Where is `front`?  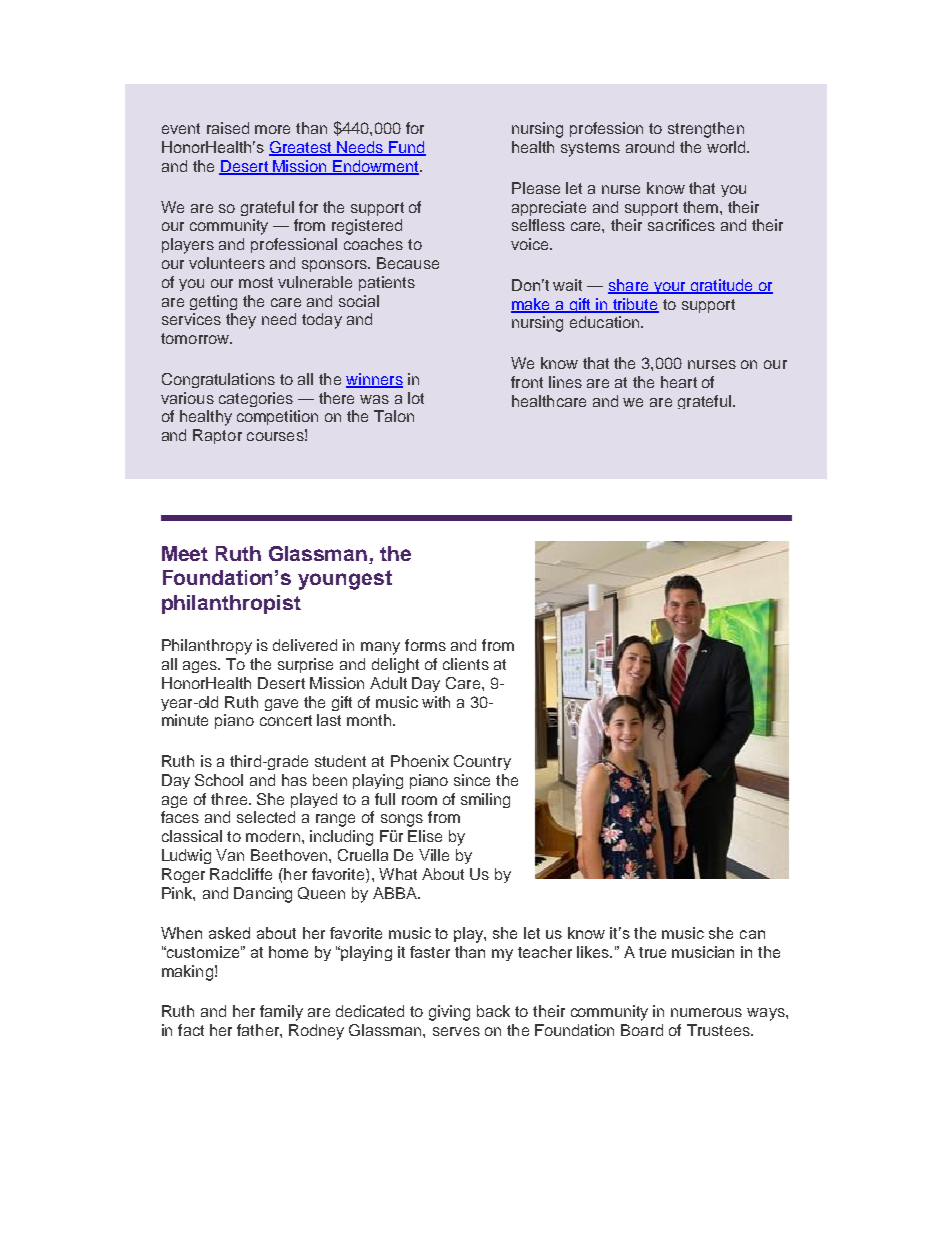
front is located at coordinates (527, 382).
